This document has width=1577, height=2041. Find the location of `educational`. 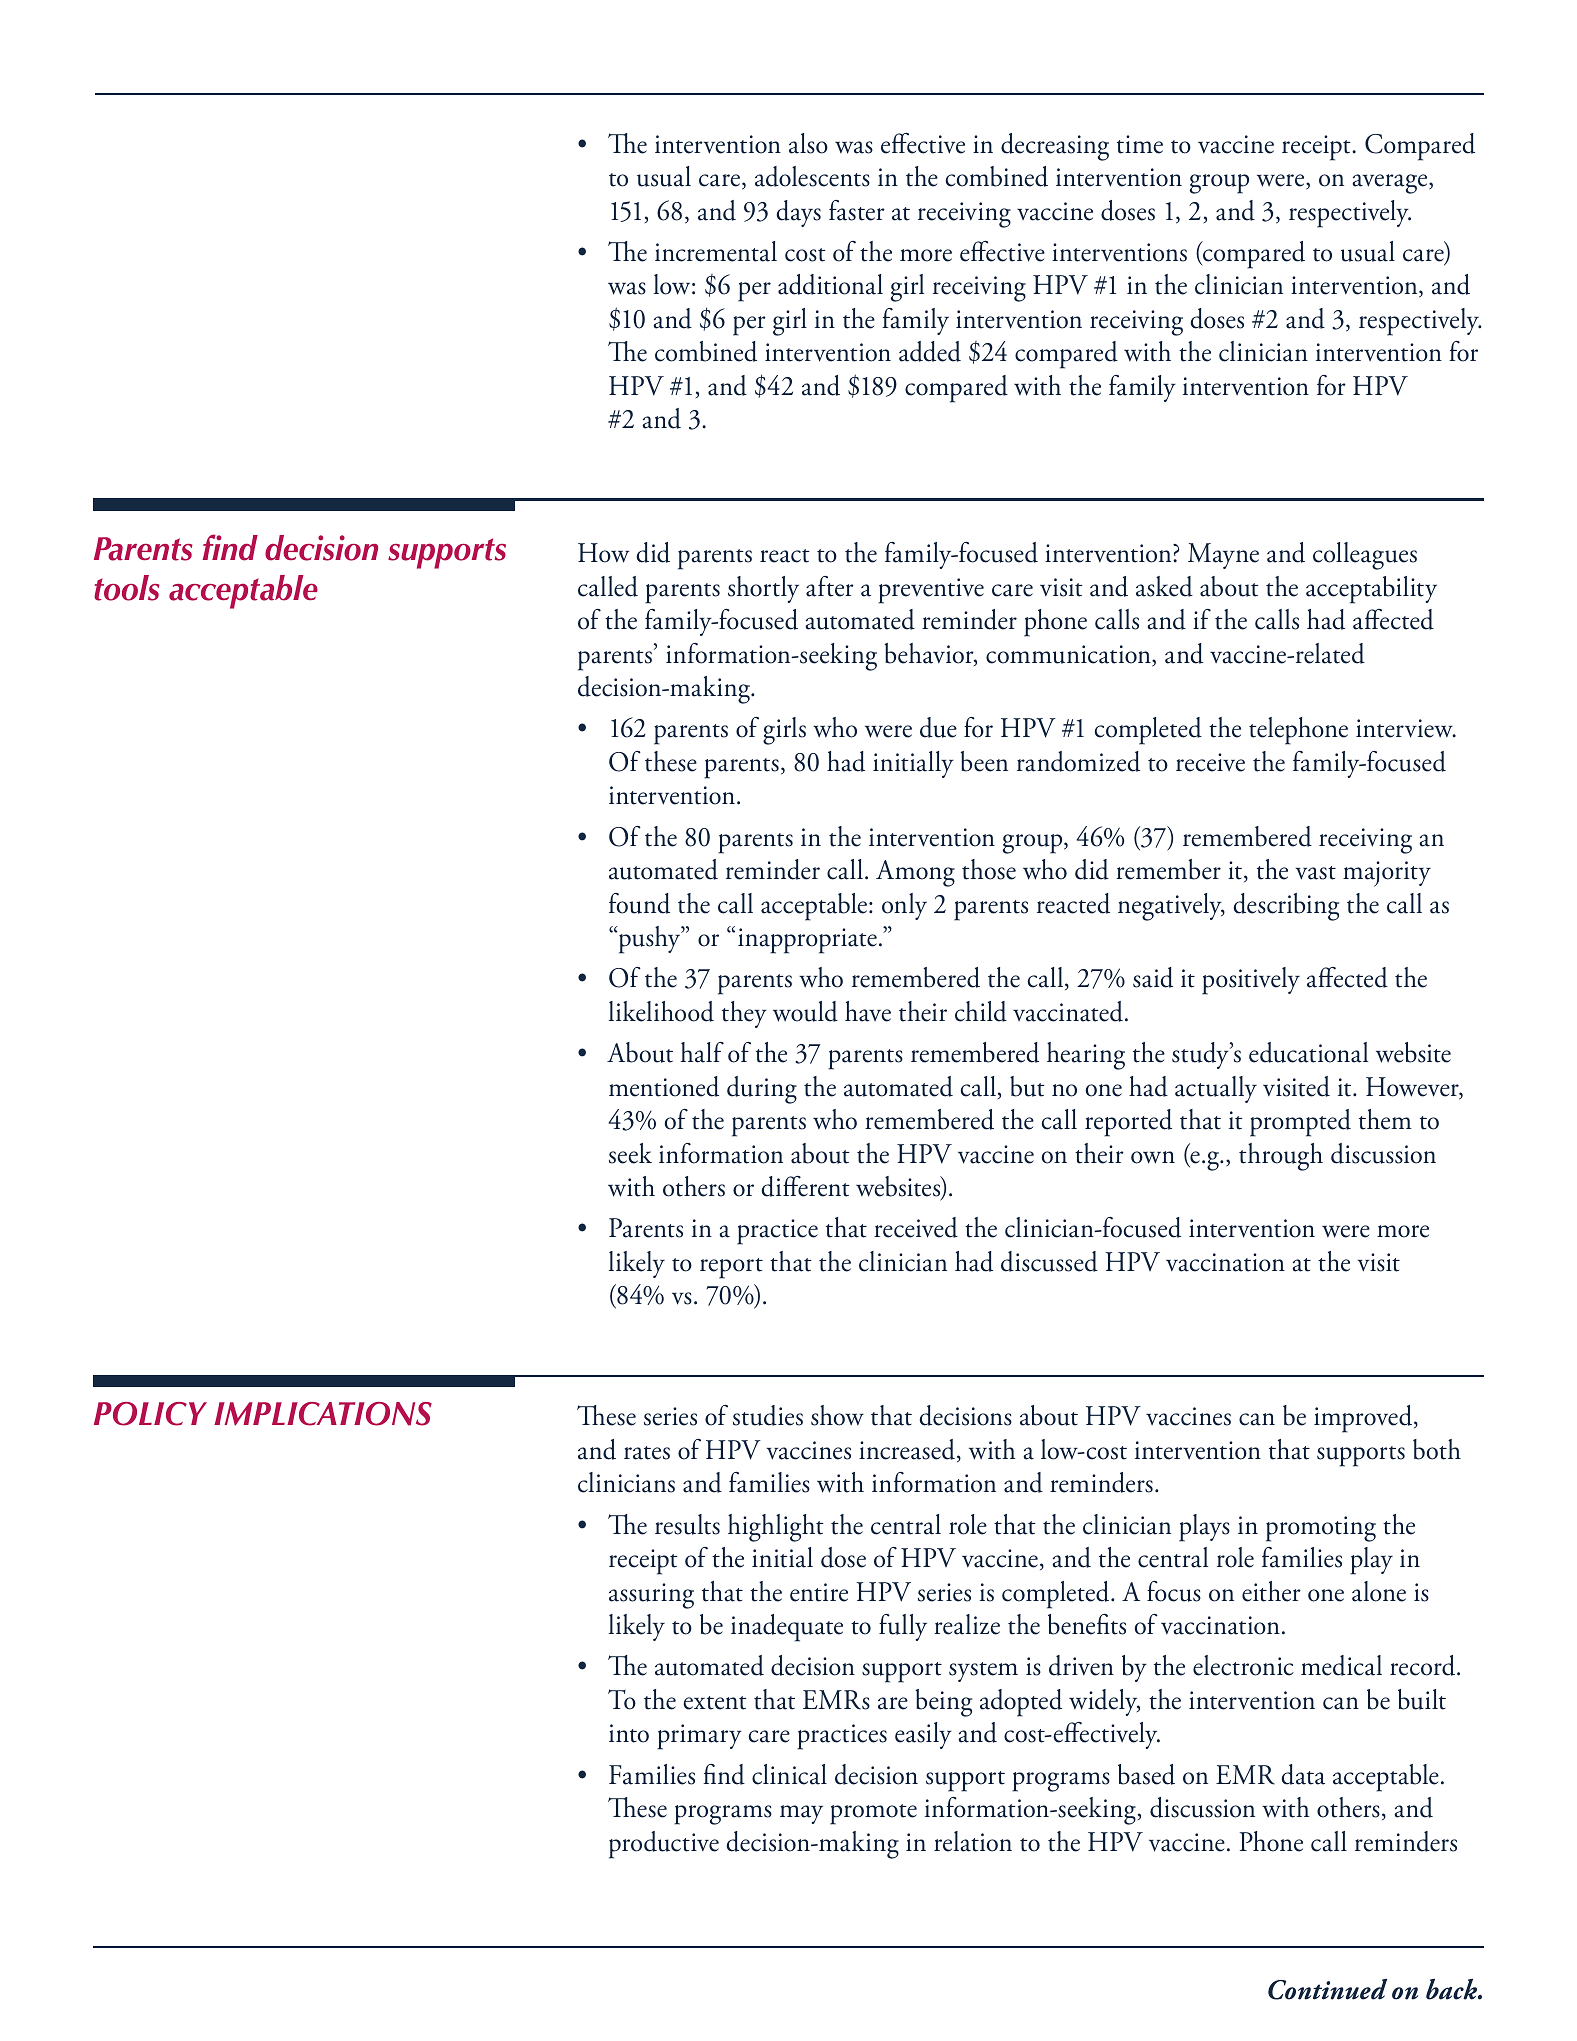

educational is located at coordinates (1308, 1052).
